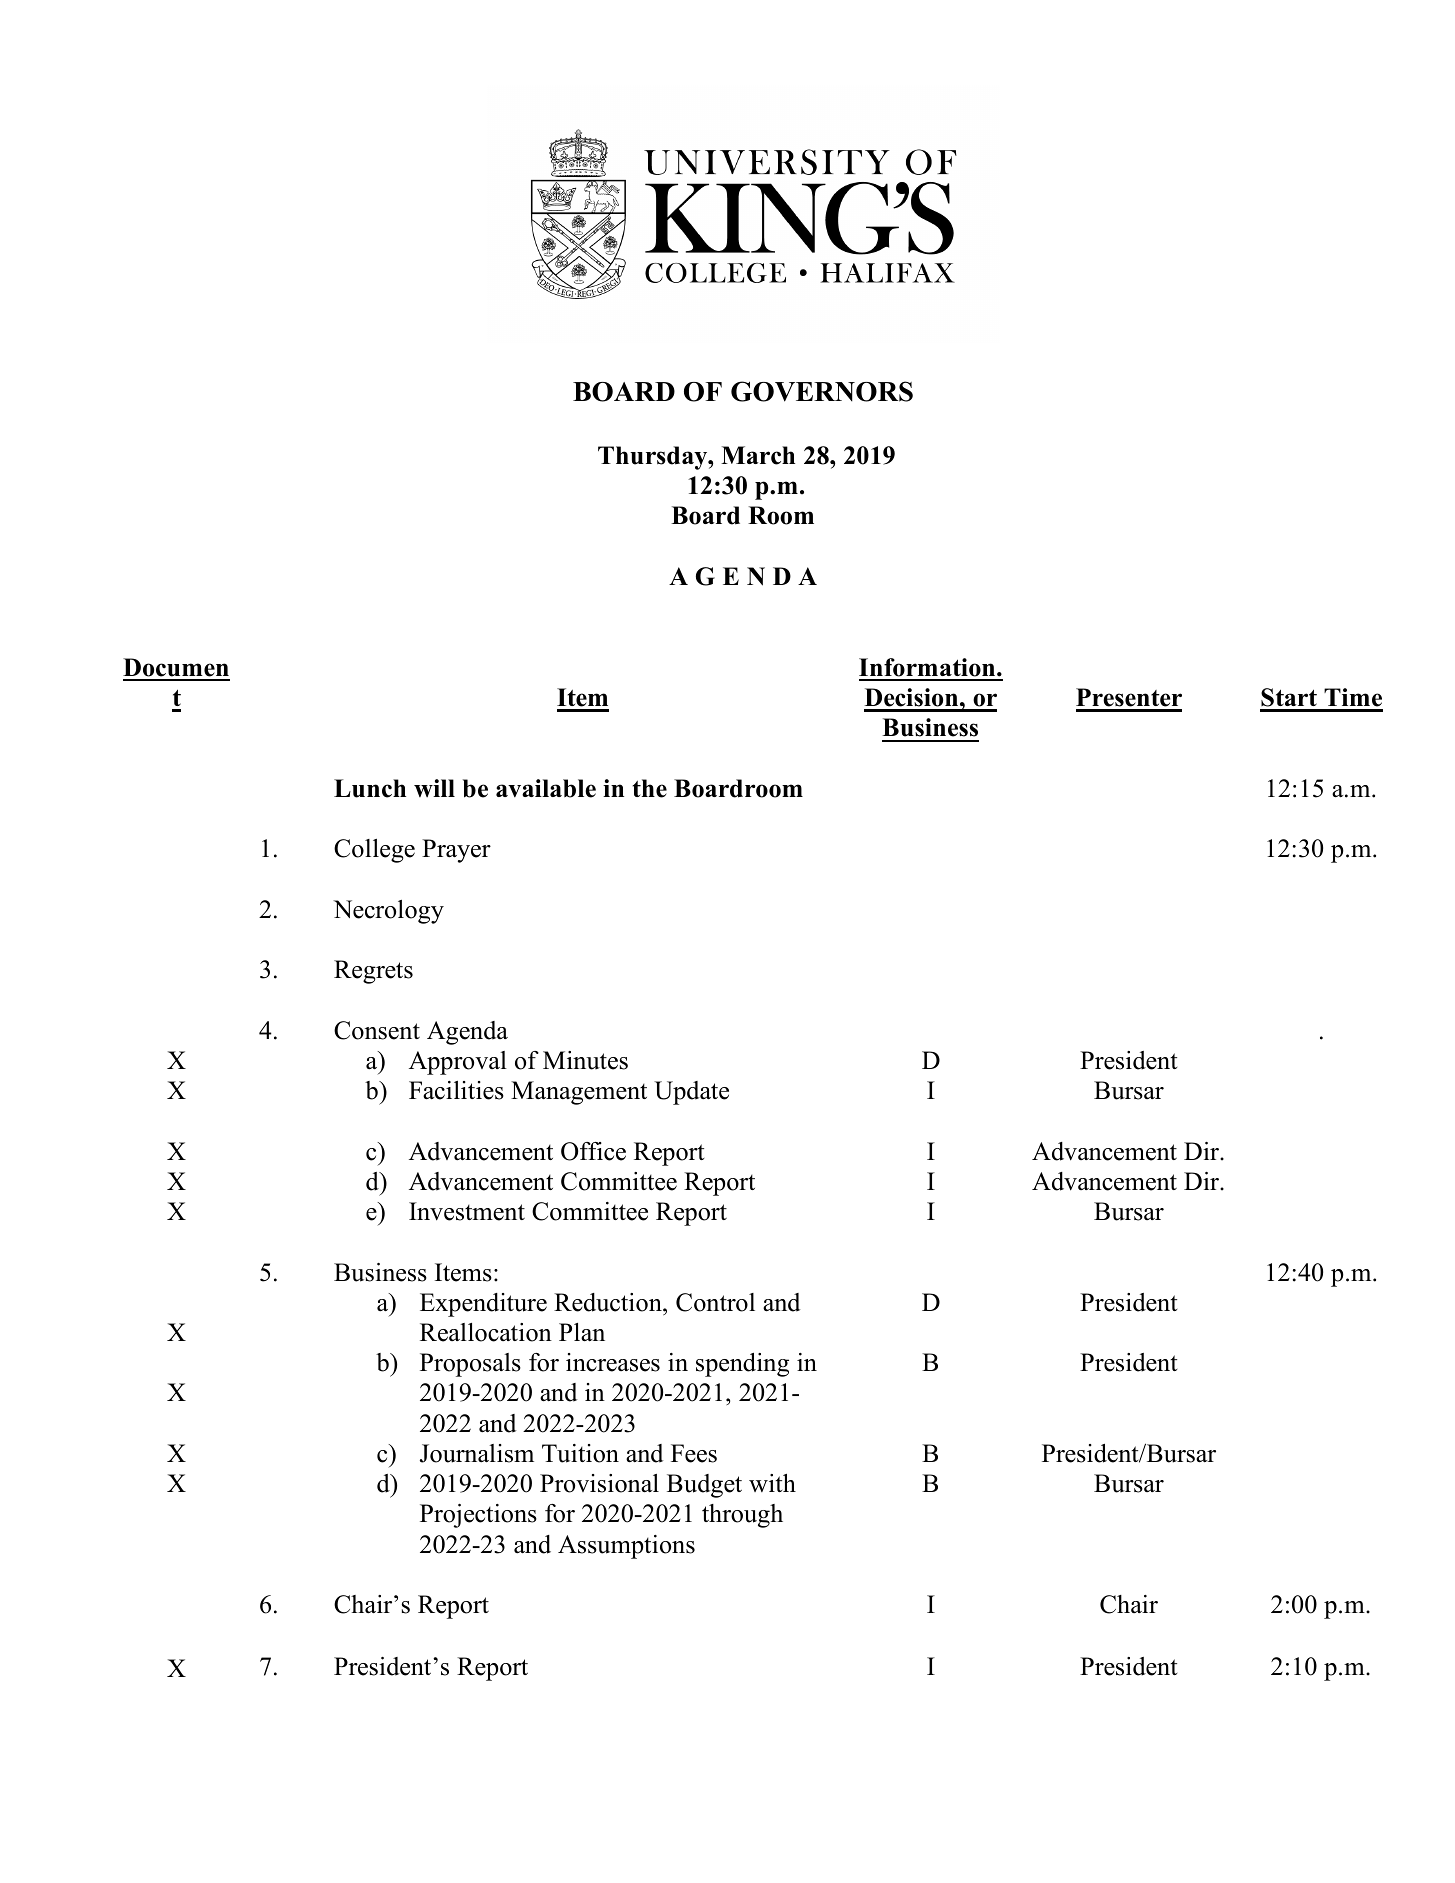 Image resolution: width=1455 pixels, height=1883 pixels. What do you see at coordinates (478, 1516) in the screenshot?
I see `Projections` at bounding box center [478, 1516].
